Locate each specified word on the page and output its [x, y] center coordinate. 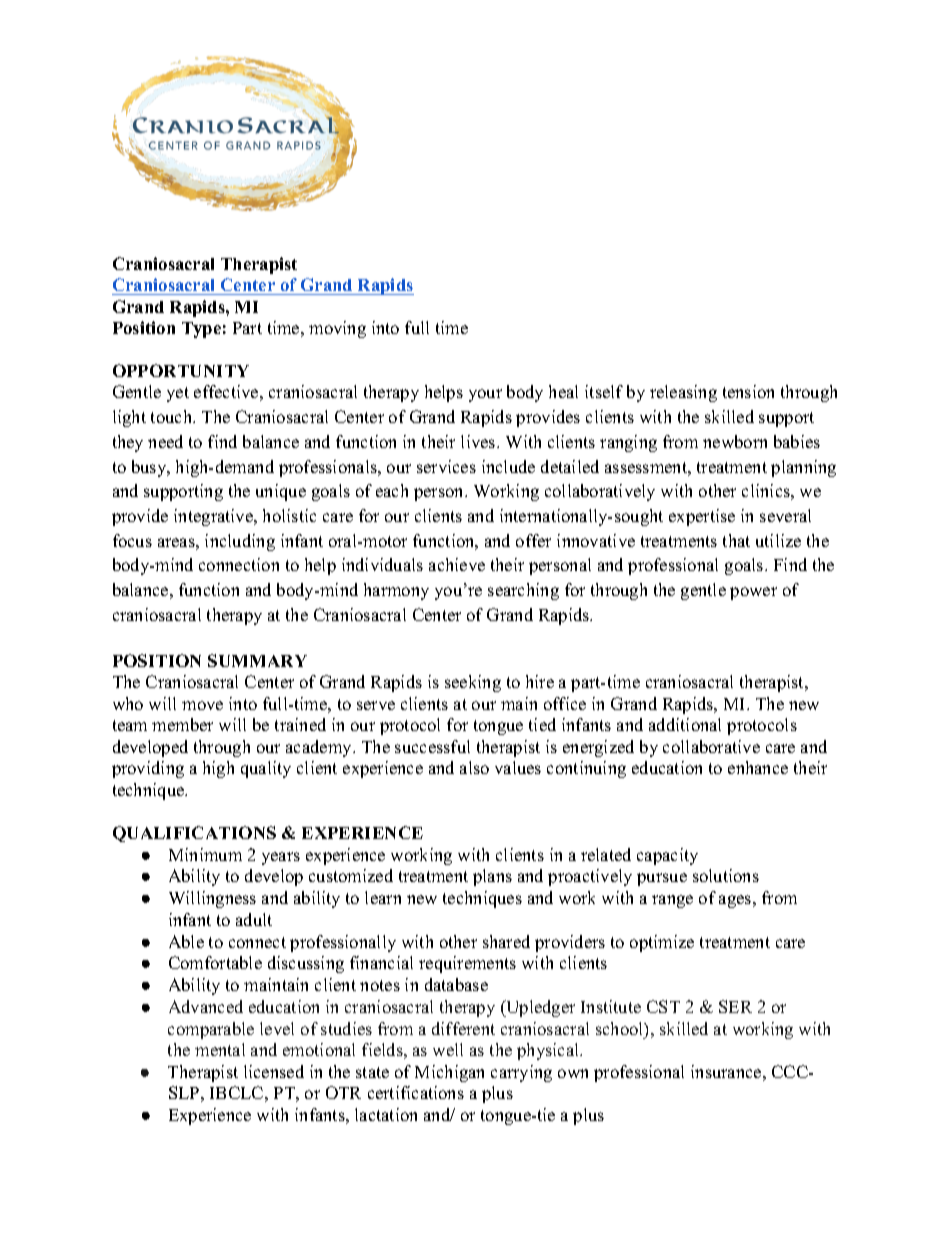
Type [201, 330]
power [753, 593]
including [240, 542]
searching [523, 591]
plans [492, 877]
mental [220, 1049]
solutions [726, 875]
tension [748, 391]
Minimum [205, 854]
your [485, 395]
